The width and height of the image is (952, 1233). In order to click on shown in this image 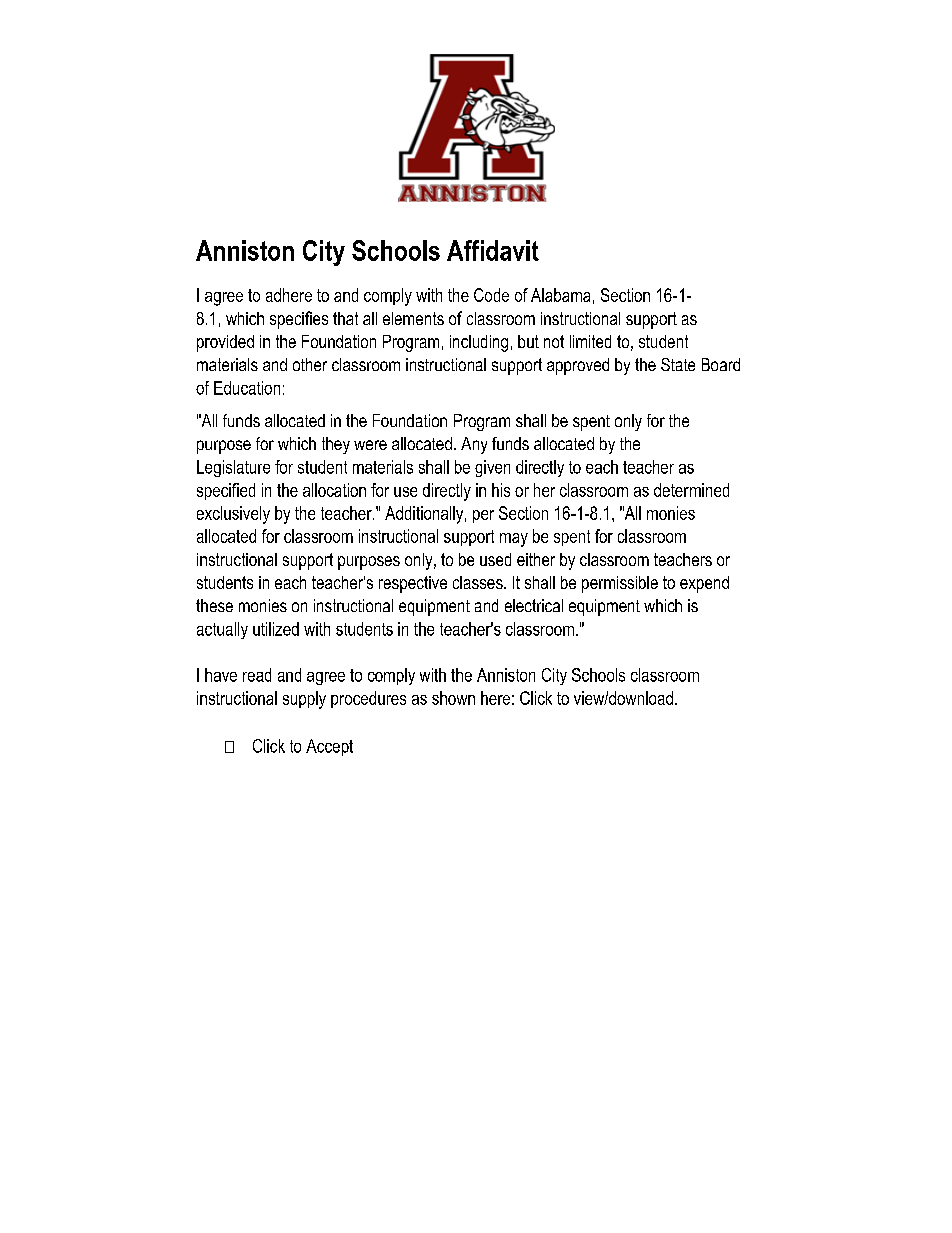, I will do `click(453, 698)`.
